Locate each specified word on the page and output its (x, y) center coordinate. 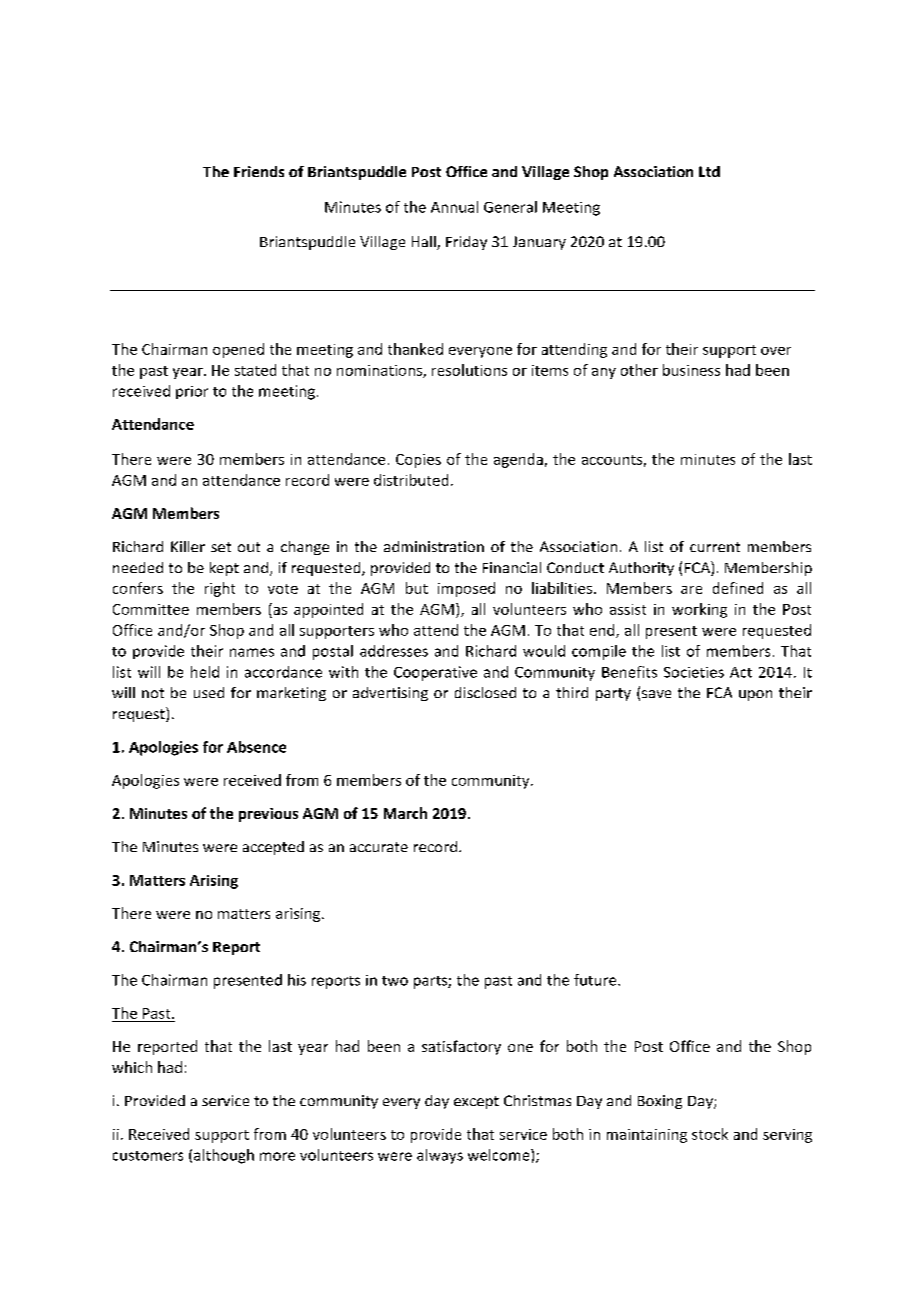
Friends (259, 171)
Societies (694, 672)
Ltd (709, 171)
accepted (273, 848)
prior (192, 392)
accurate (379, 847)
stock (710, 1134)
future (596, 980)
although (224, 1156)
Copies (418, 461)
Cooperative (435, 673)
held (205, 672)
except (476, 1102)
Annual (454, 207)
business (691, 370)
